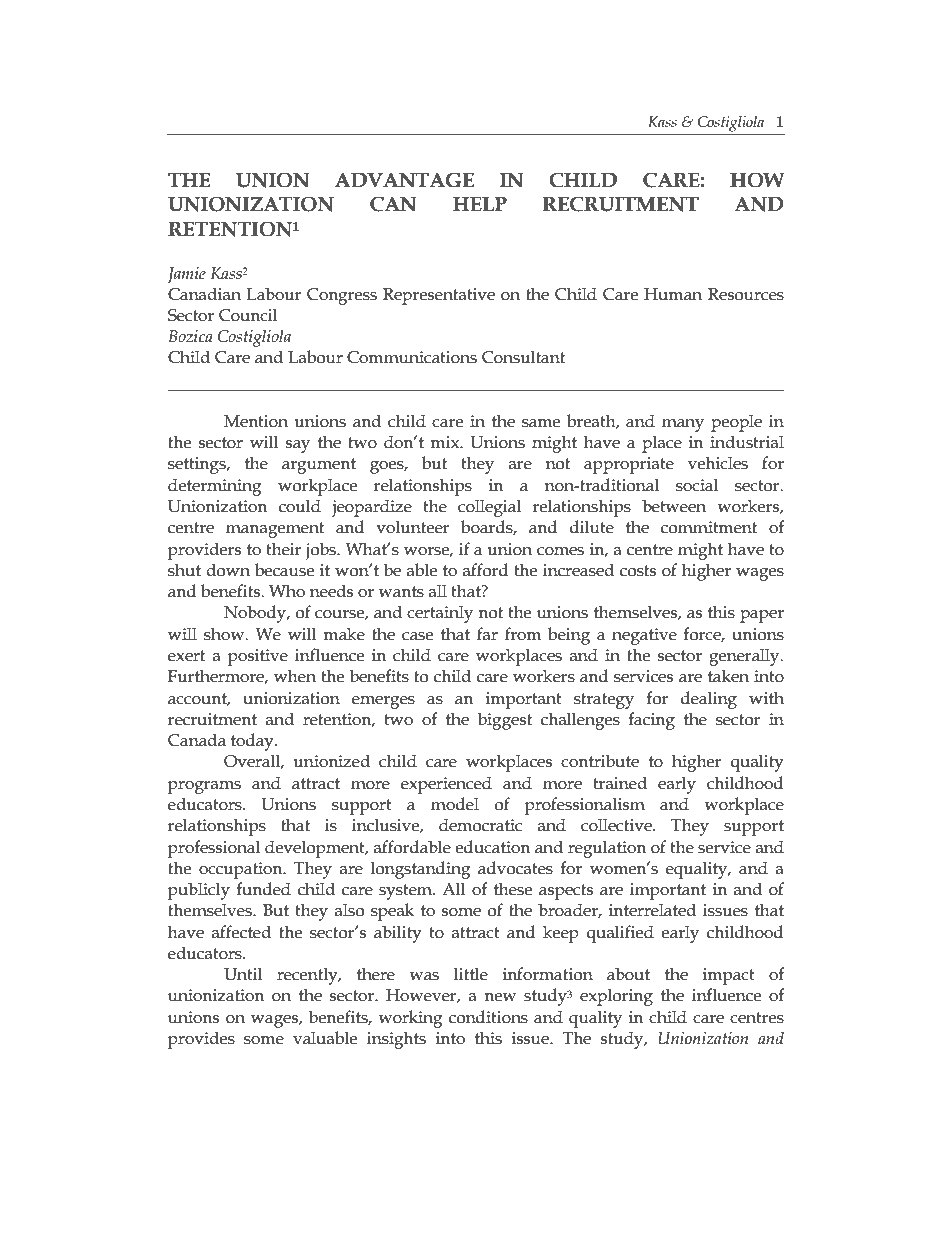 Image resolution: width=952 pixels, height=1233 pixels. What do you see at coordinates (729, 976) in the page?
I see `impact` at bounding box center [729, 976].
